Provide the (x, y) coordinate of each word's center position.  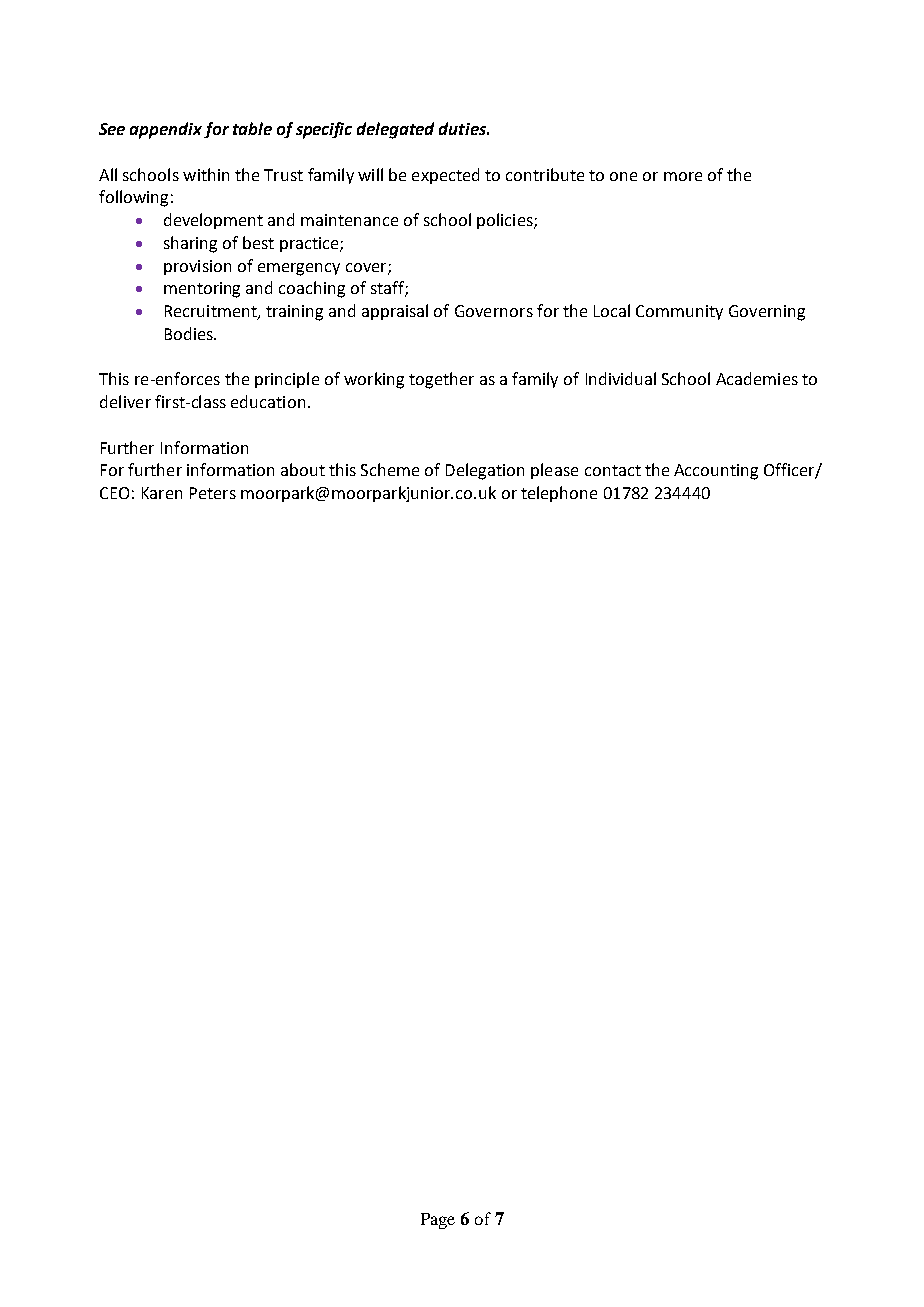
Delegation (485, 471)
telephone (559, 494)
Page (438, 1221)
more (683, 176)
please (554, 471)
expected (445, 176)
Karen (162, 493)
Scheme (390, 469)
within (206, 174)
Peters (213, 493)
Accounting (716, 472)
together (441, 380)
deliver (125, 401)
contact (613, 470)
